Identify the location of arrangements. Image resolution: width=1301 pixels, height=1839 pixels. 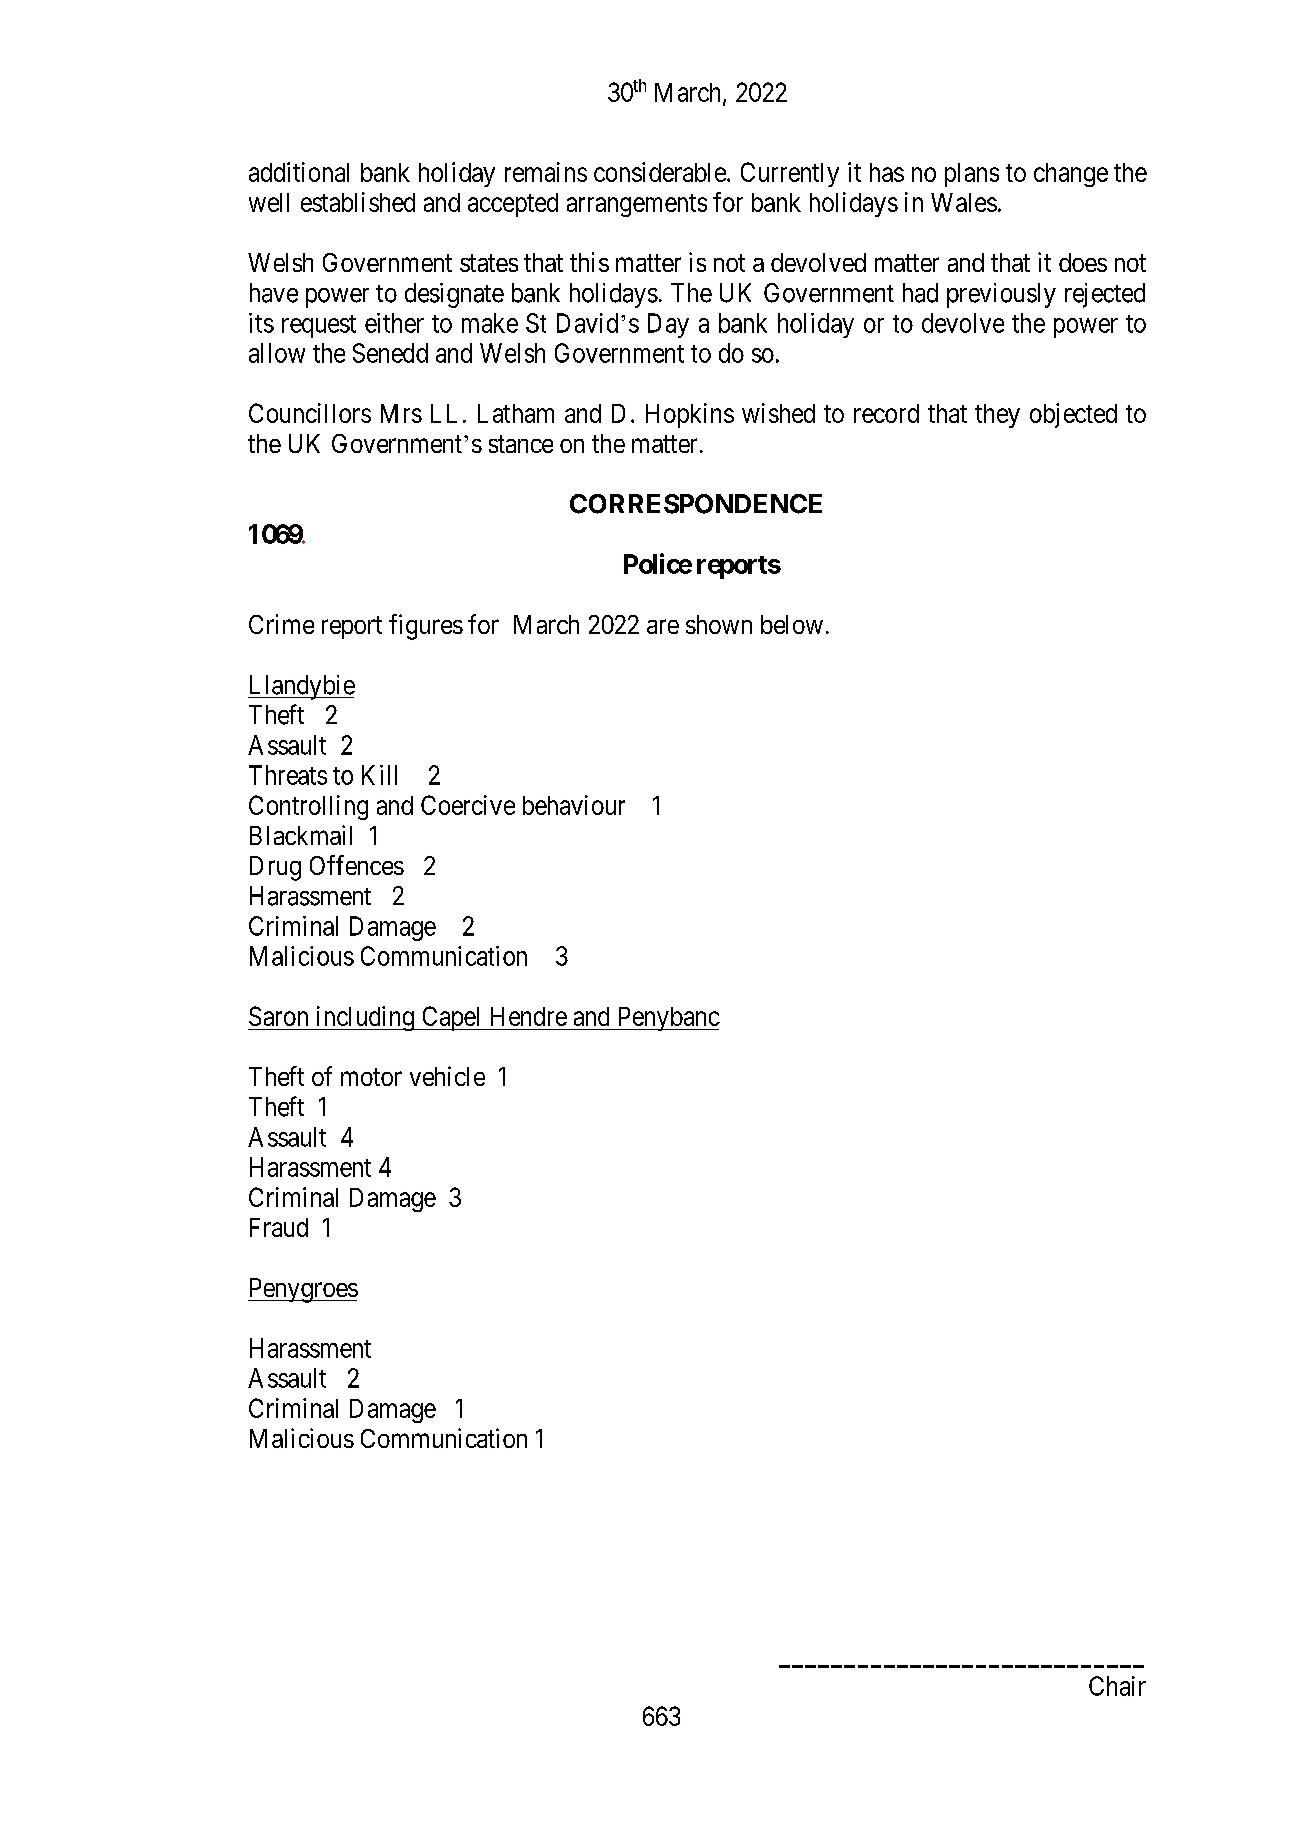
(637, 205).
